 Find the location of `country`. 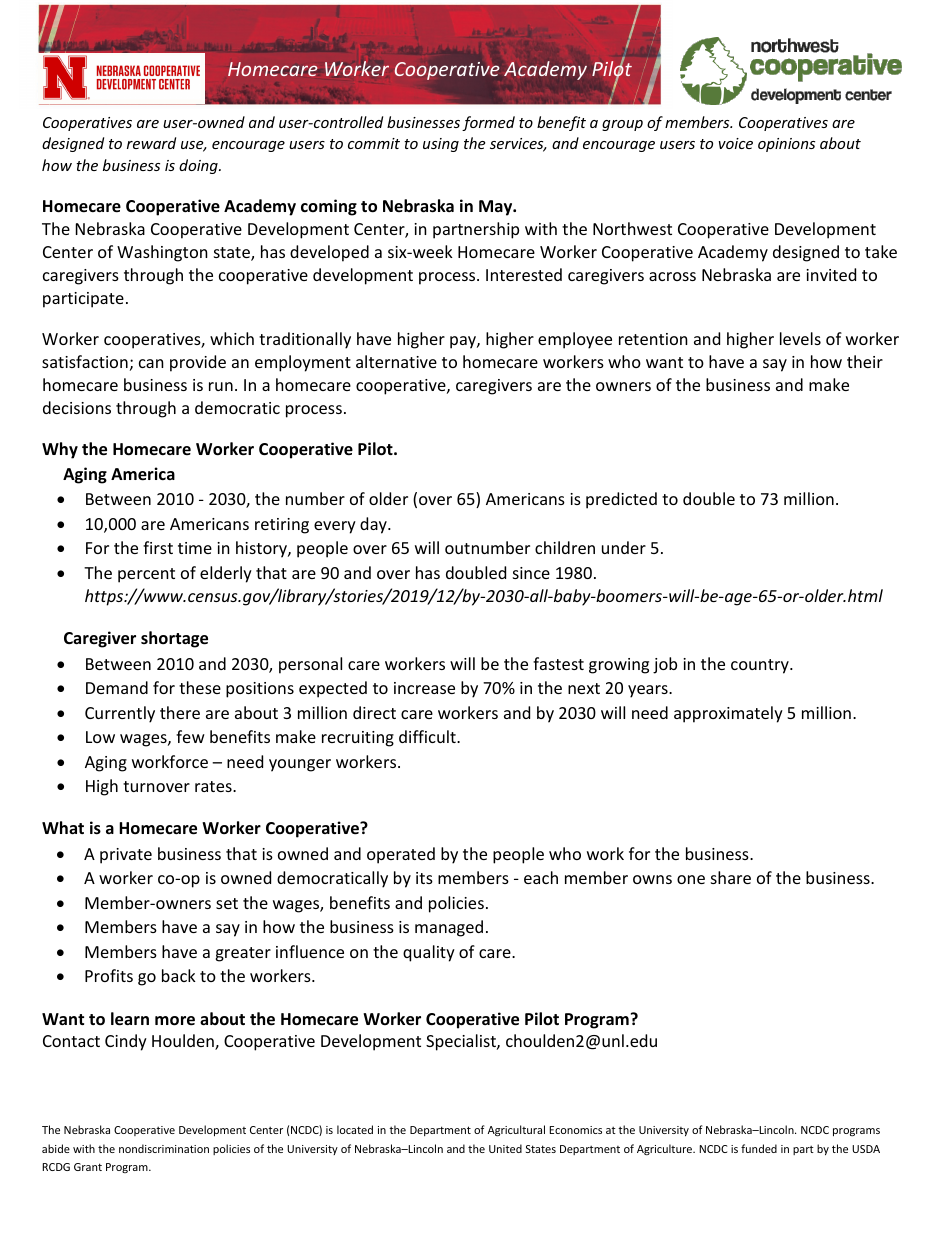

country is located at coordinates (761, 666).
